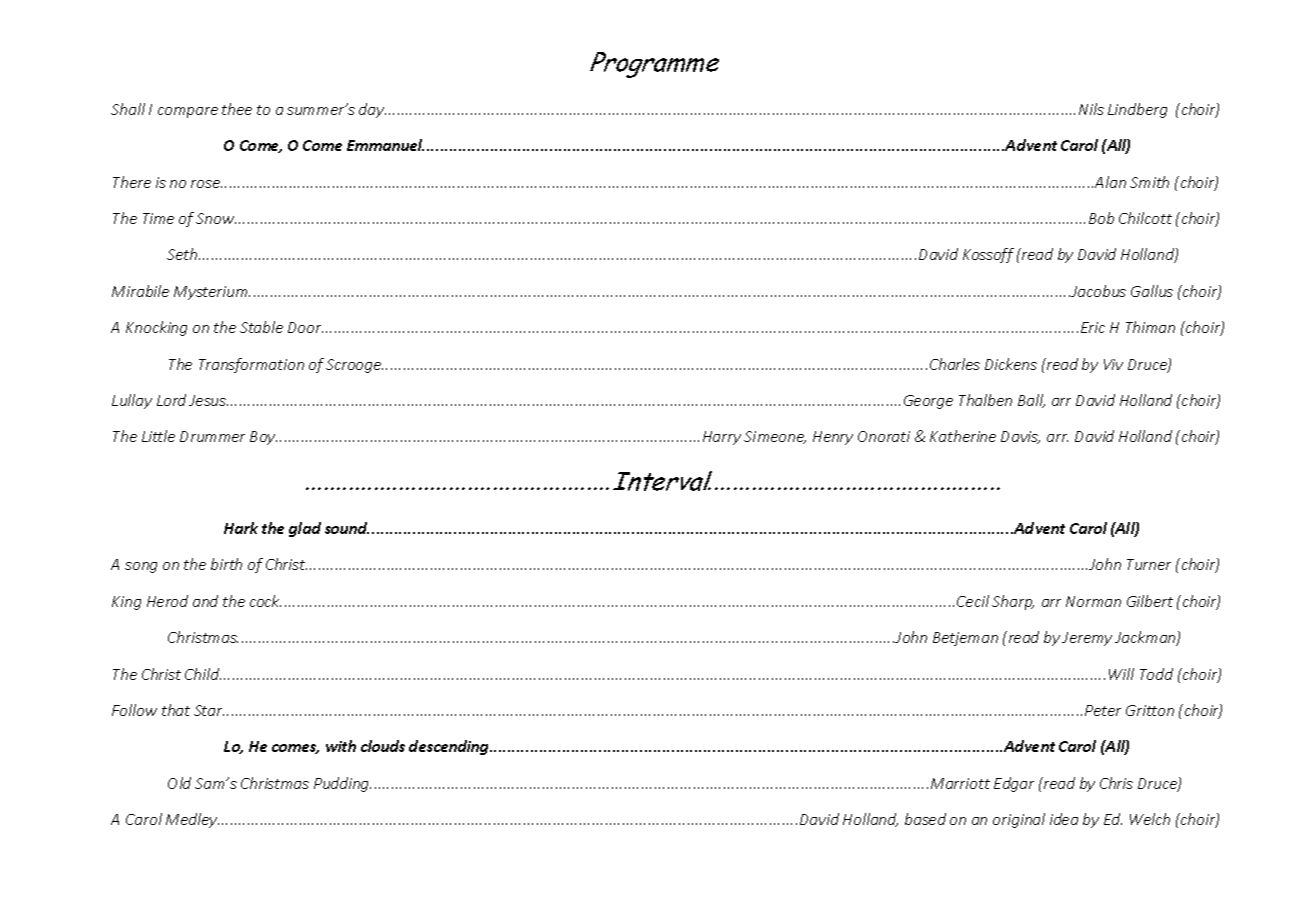 The width and height of the screenshot is (1308, 924). What do you see at coordinates (188, 112) in the screenshot?
I see `compare` at bounding box center [188, 112].
